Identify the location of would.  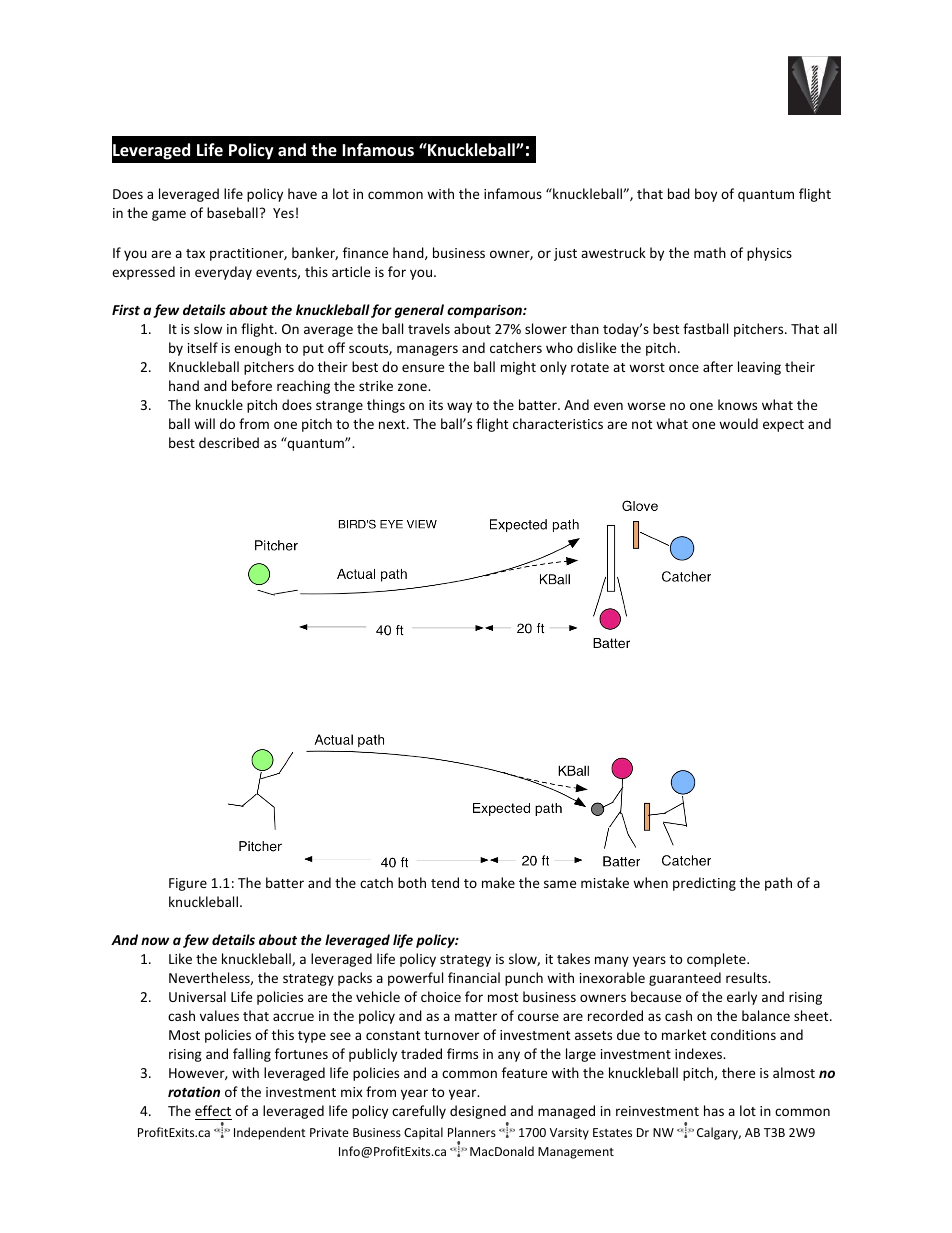
(738, 423).
